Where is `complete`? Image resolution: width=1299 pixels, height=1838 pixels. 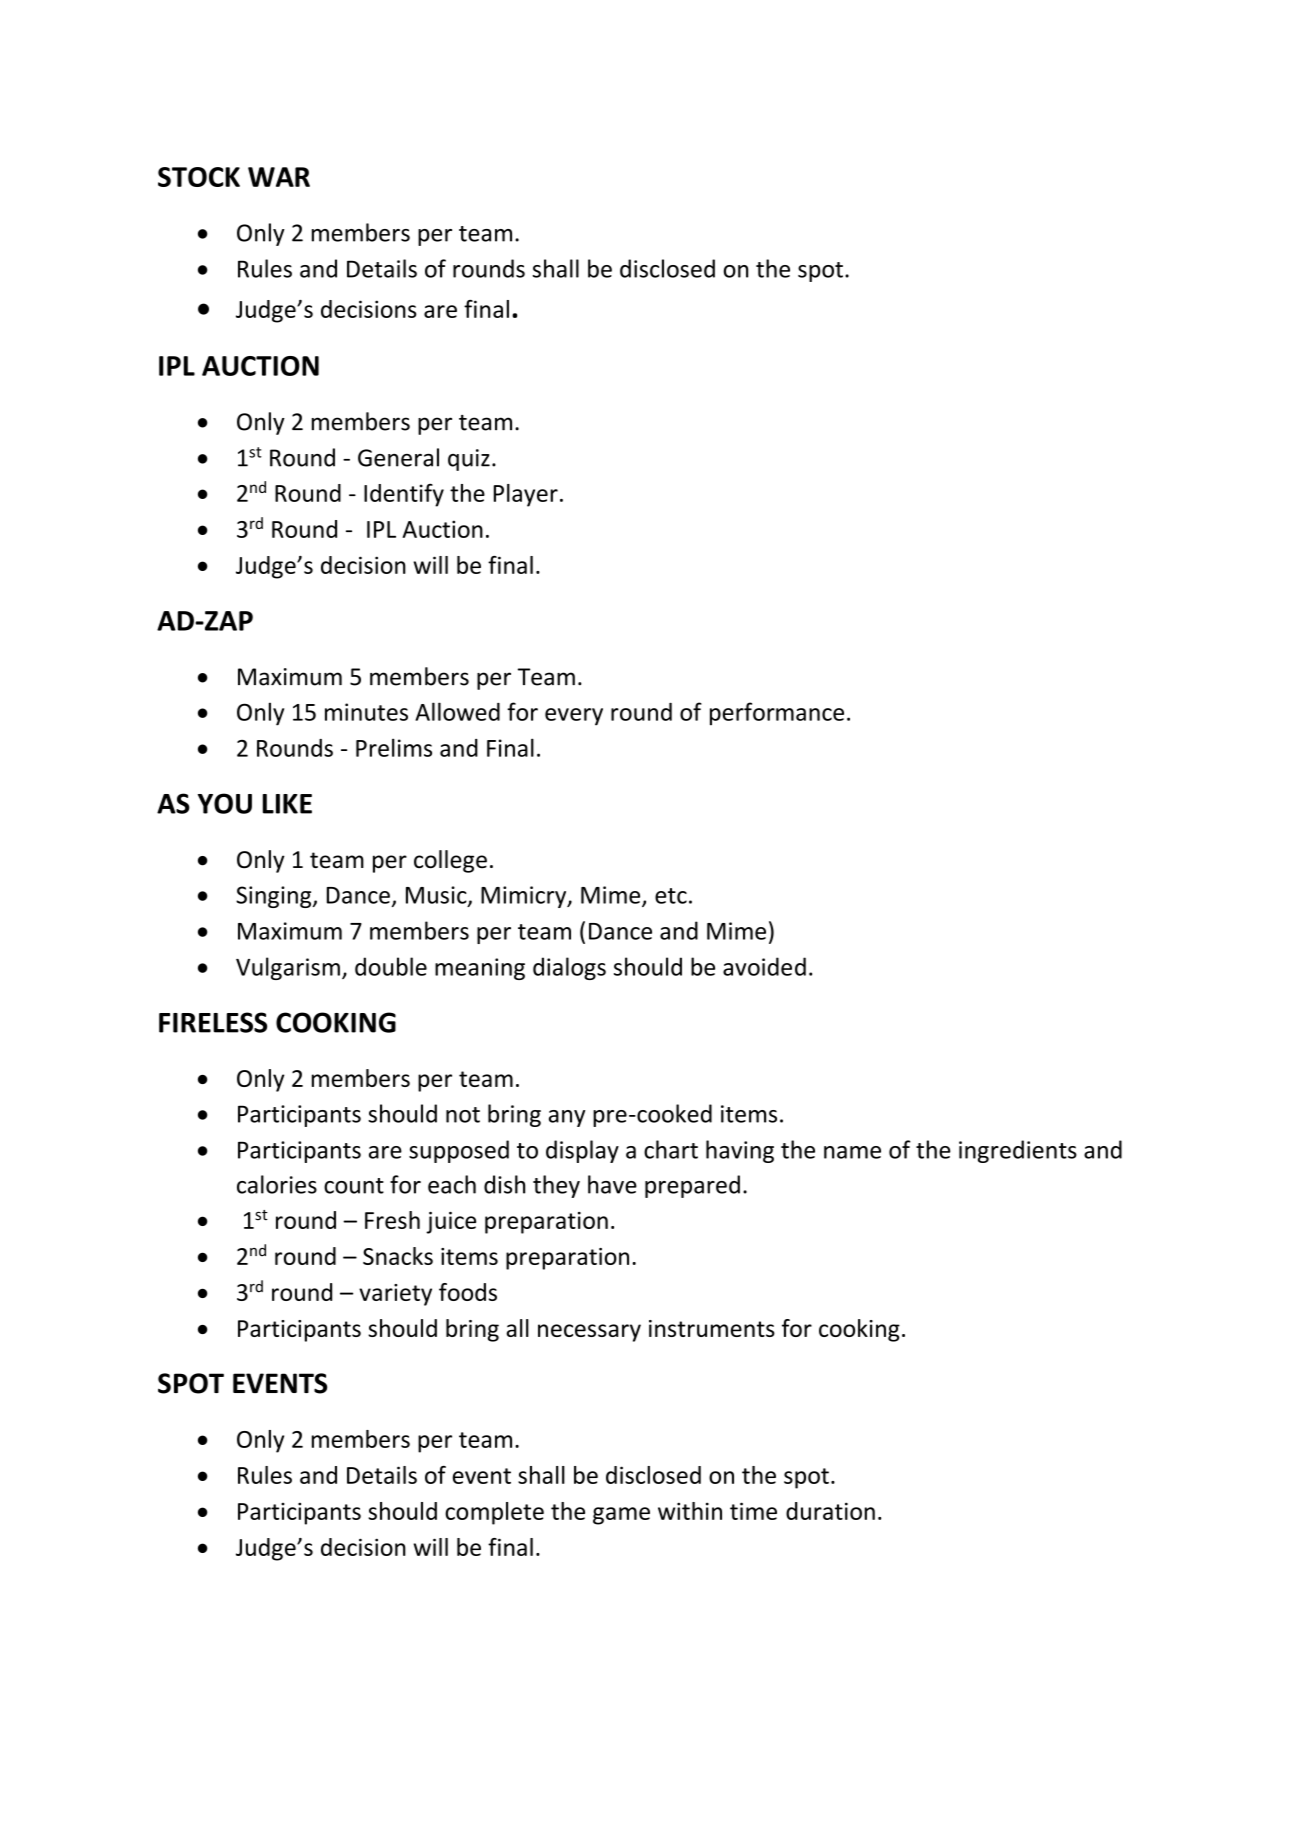 complete is located at coordinates (494, 1513).
